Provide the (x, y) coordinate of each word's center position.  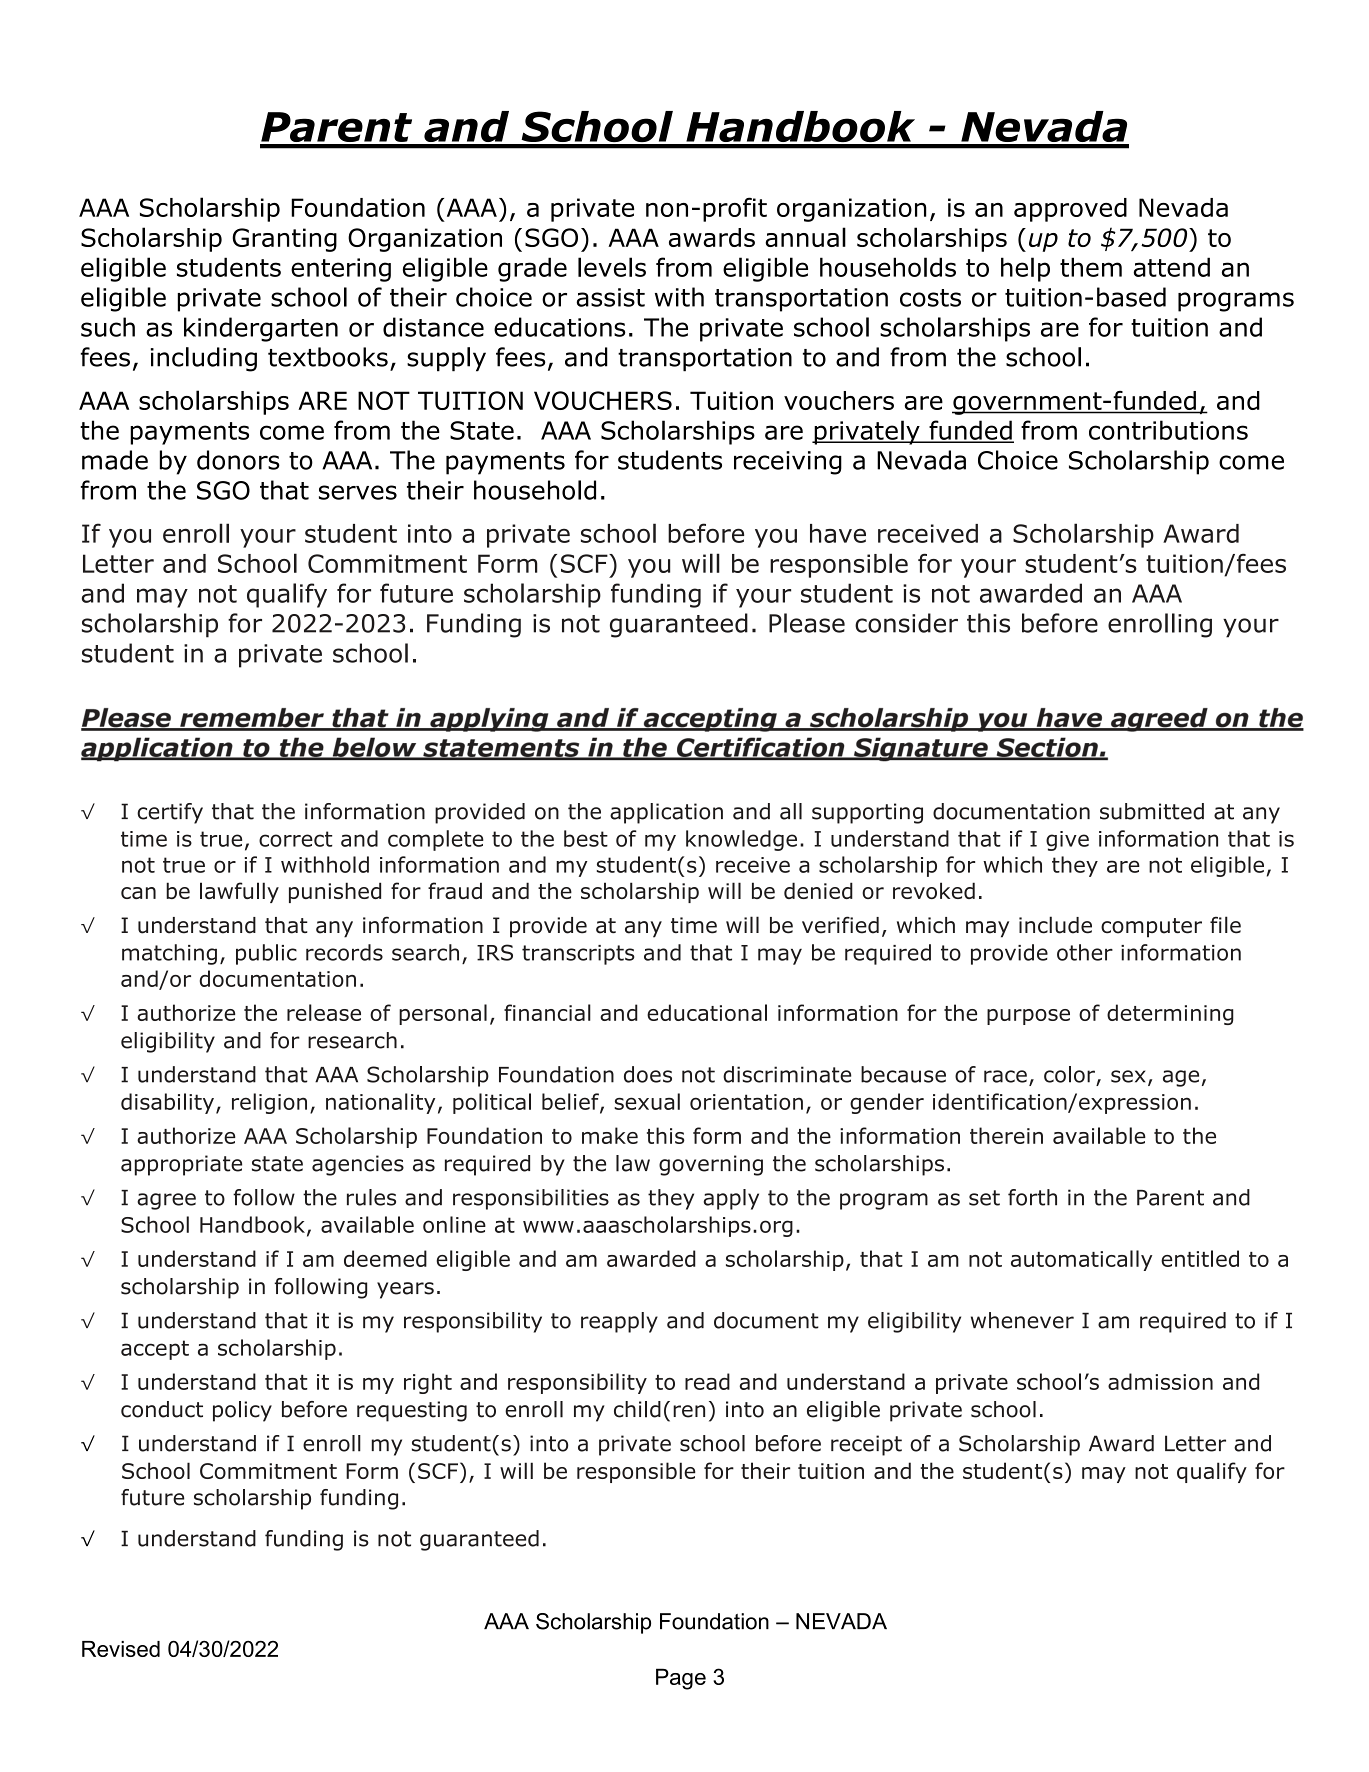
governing (711, 1165)
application (666, 813)
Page (681, 1679)
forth (1032, 1197)
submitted (1152, 811)
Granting (284, 240)
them (1091, 267)
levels (612, 267)
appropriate (181, 1165)
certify (170, 813)
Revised (121, 1649)
